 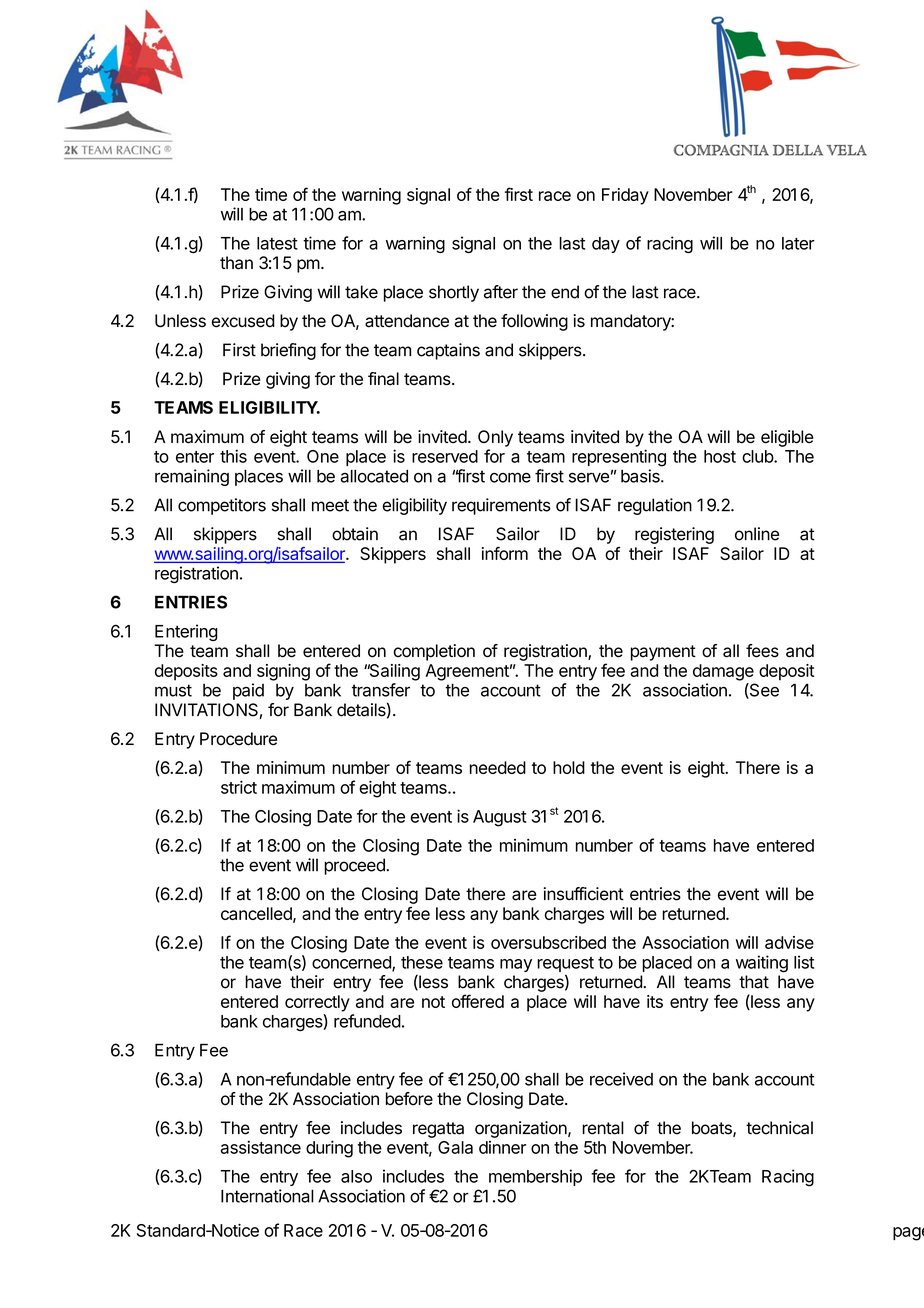 I want to click on inform, so click(x=505, y=553).
